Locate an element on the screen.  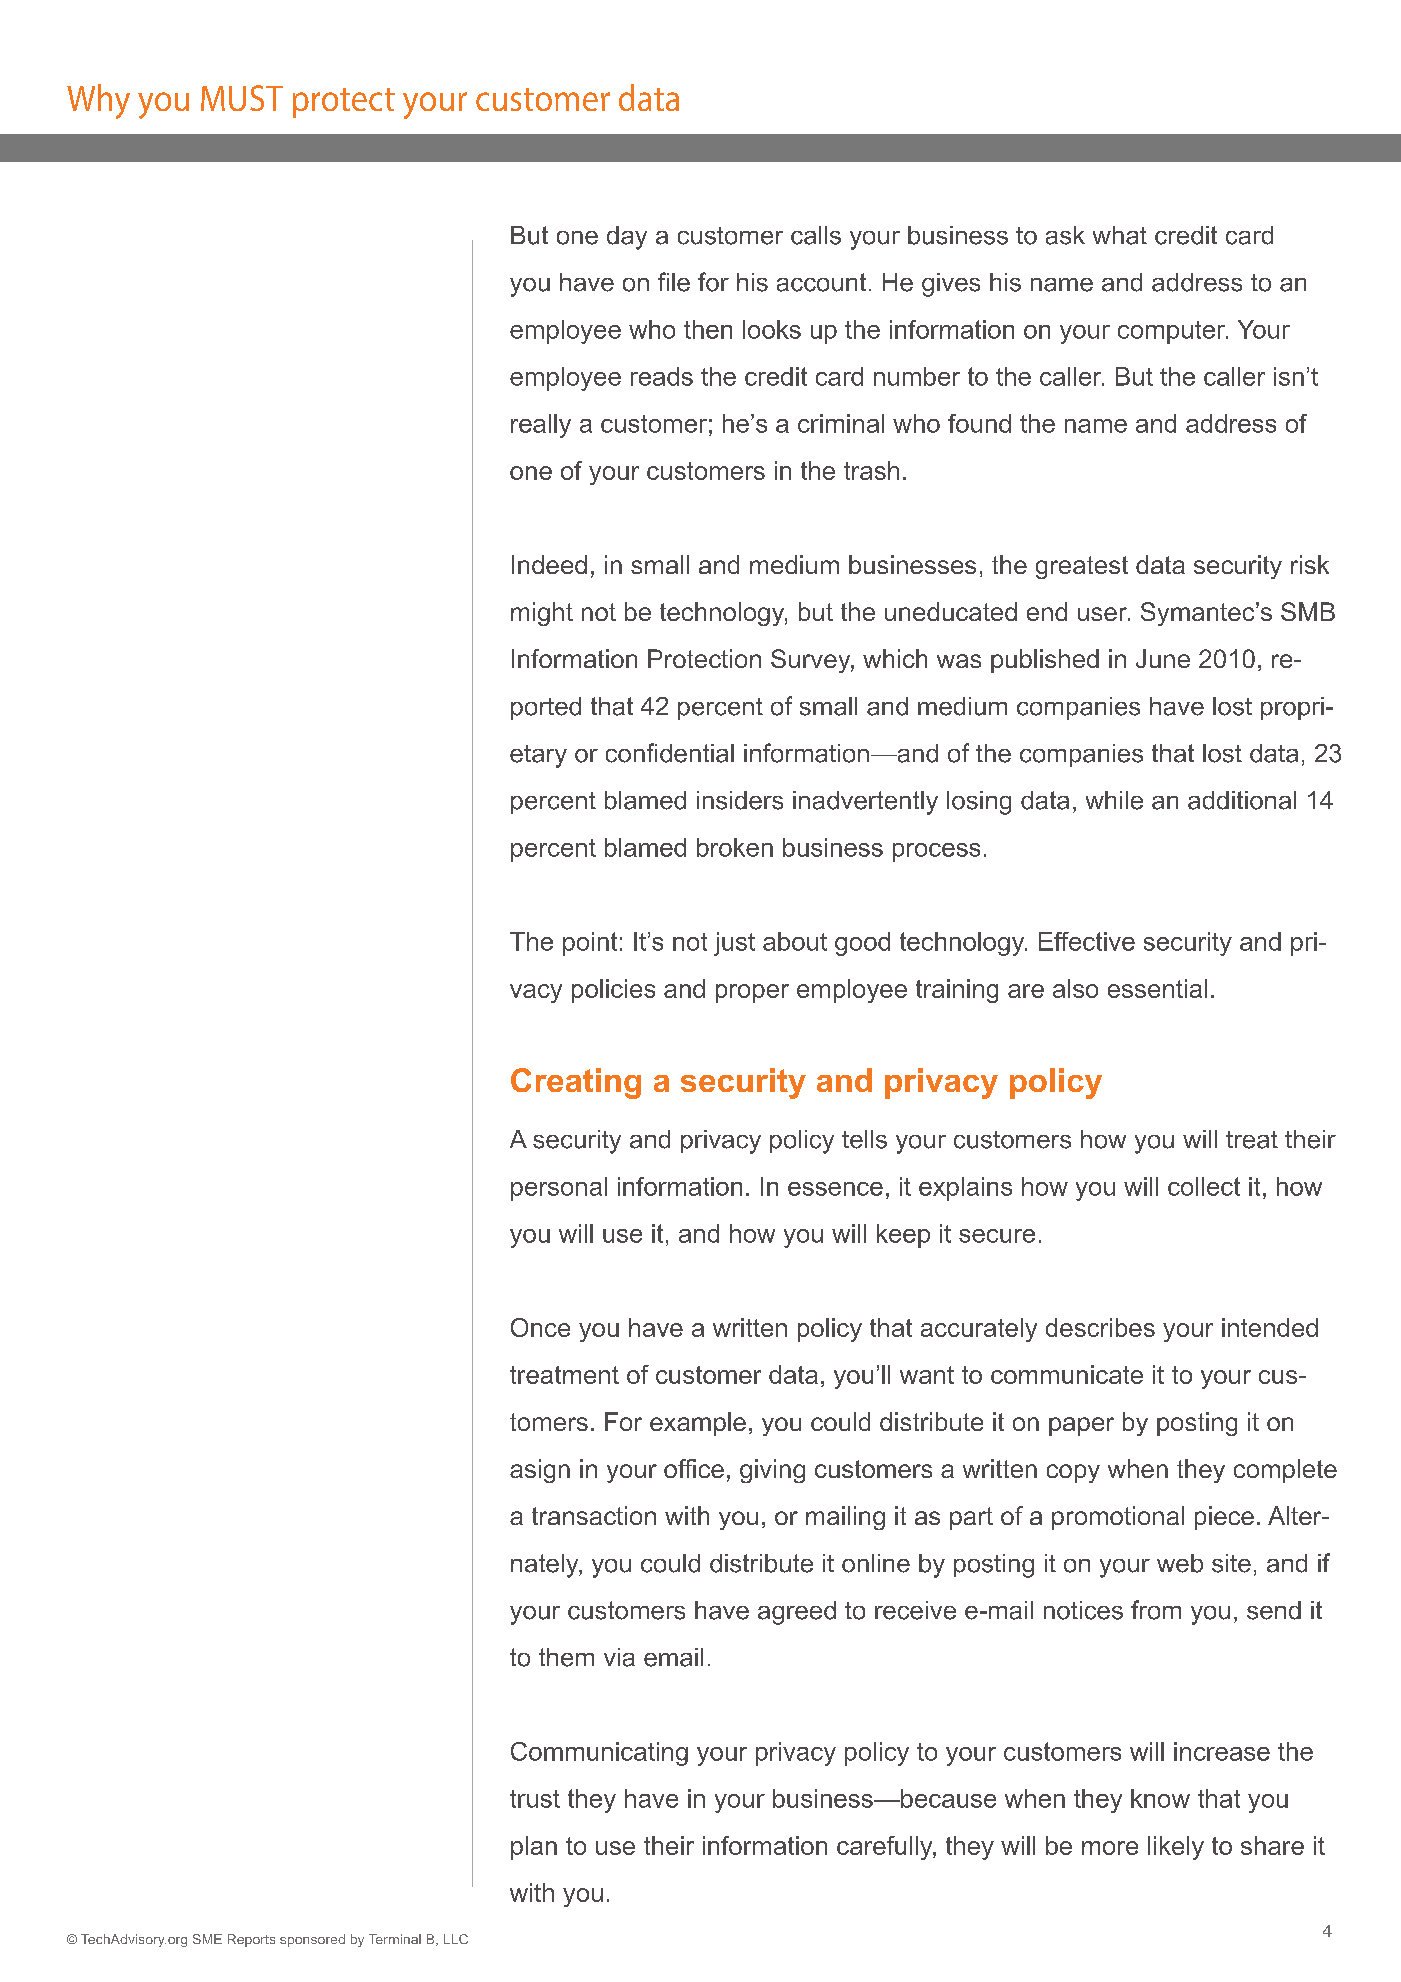
reads is located at coordinates (662, 376).
